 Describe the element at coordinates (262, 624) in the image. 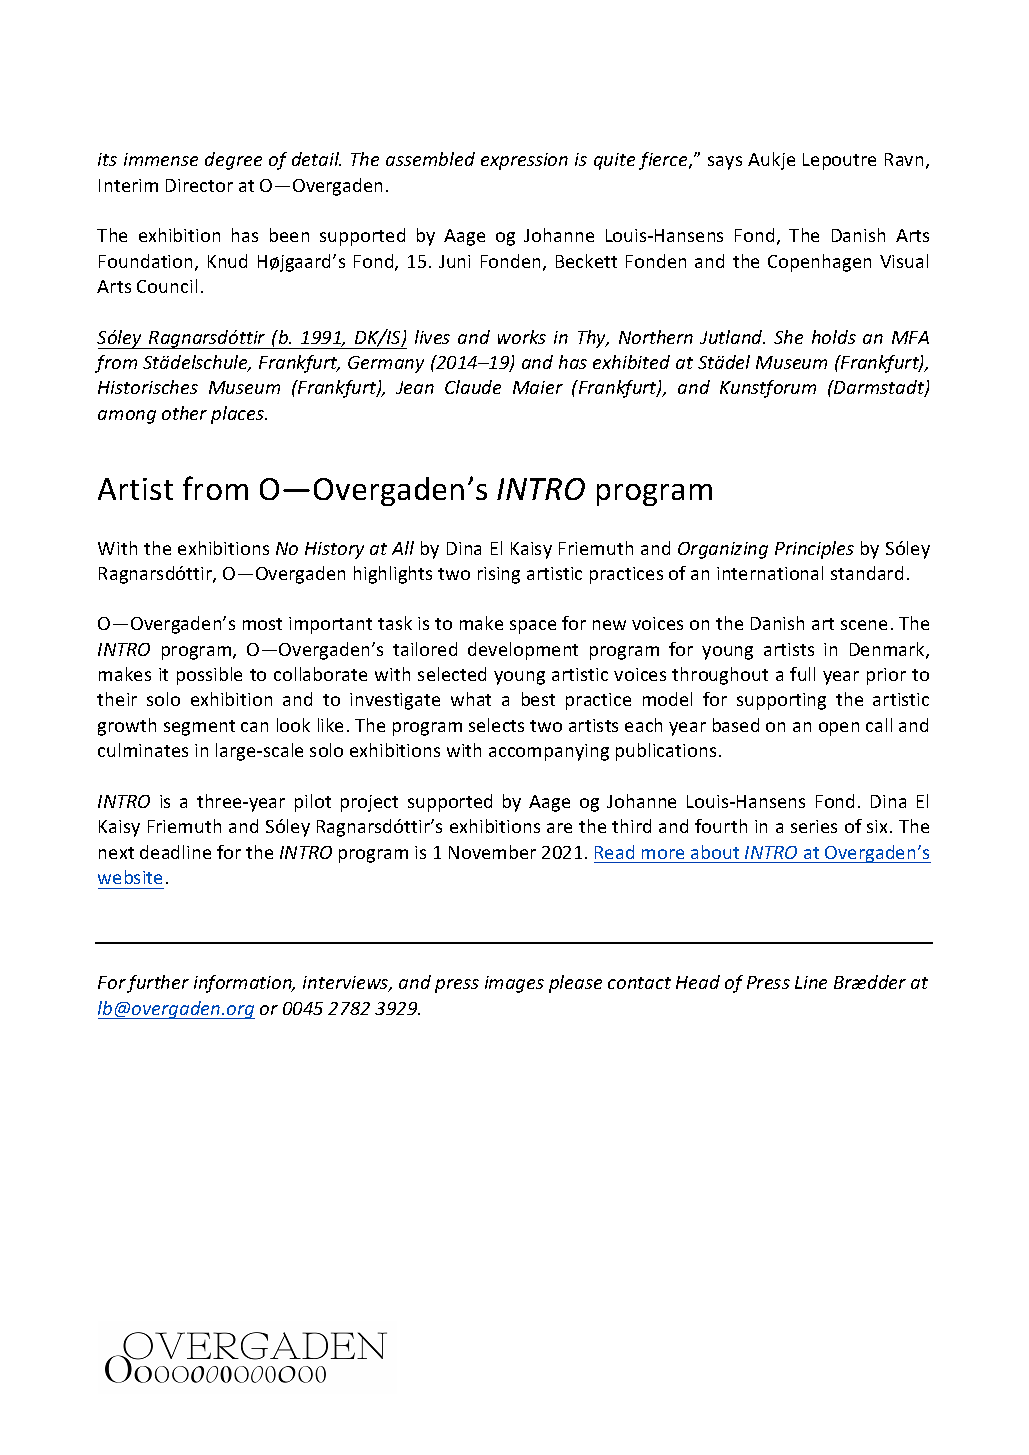

I see `most` at that location.
